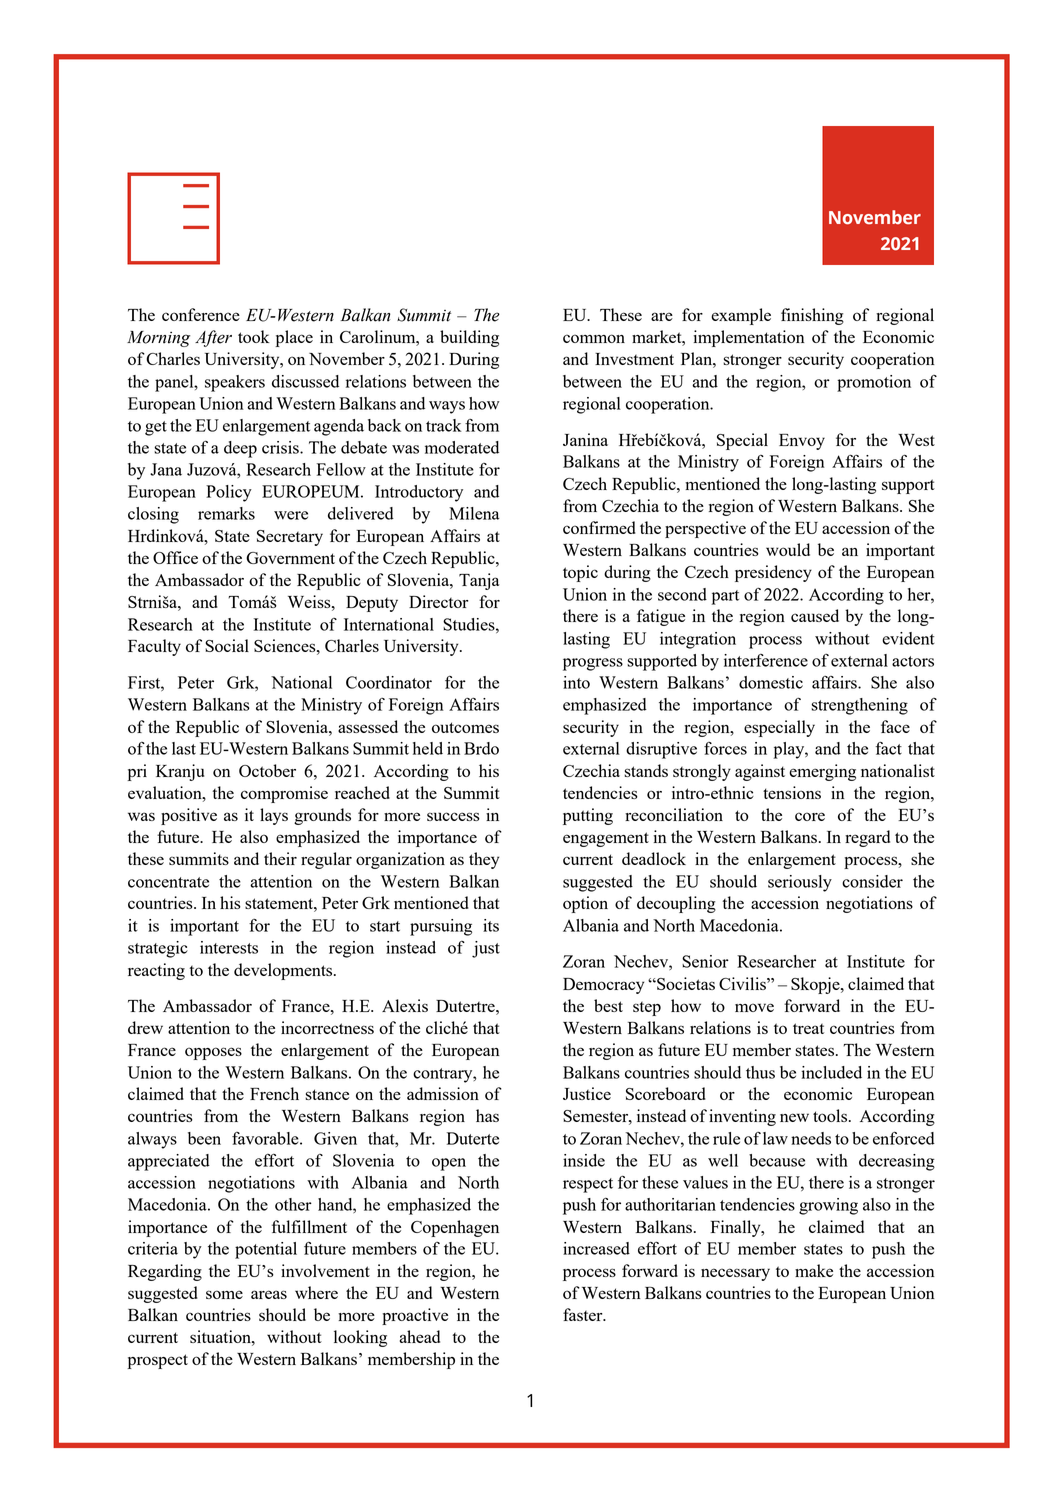  What do you see at coordinates (800, 883) in the image?
I see `seriously` at bounding box center [800, 883].
